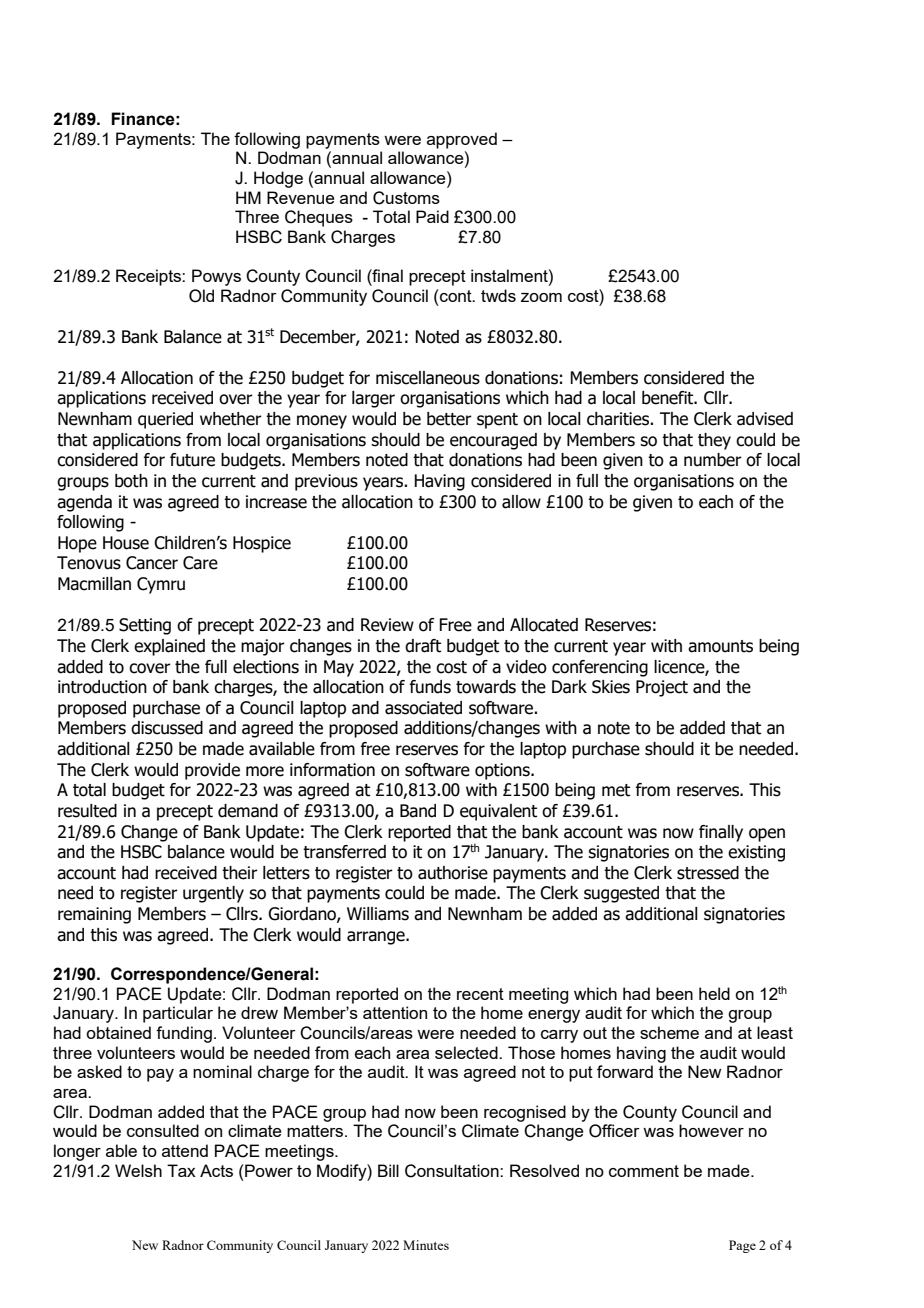 Image resolution: width=924 pixels, height=1308 pixels. I want to click on Minutes, so click(426, 1245).
